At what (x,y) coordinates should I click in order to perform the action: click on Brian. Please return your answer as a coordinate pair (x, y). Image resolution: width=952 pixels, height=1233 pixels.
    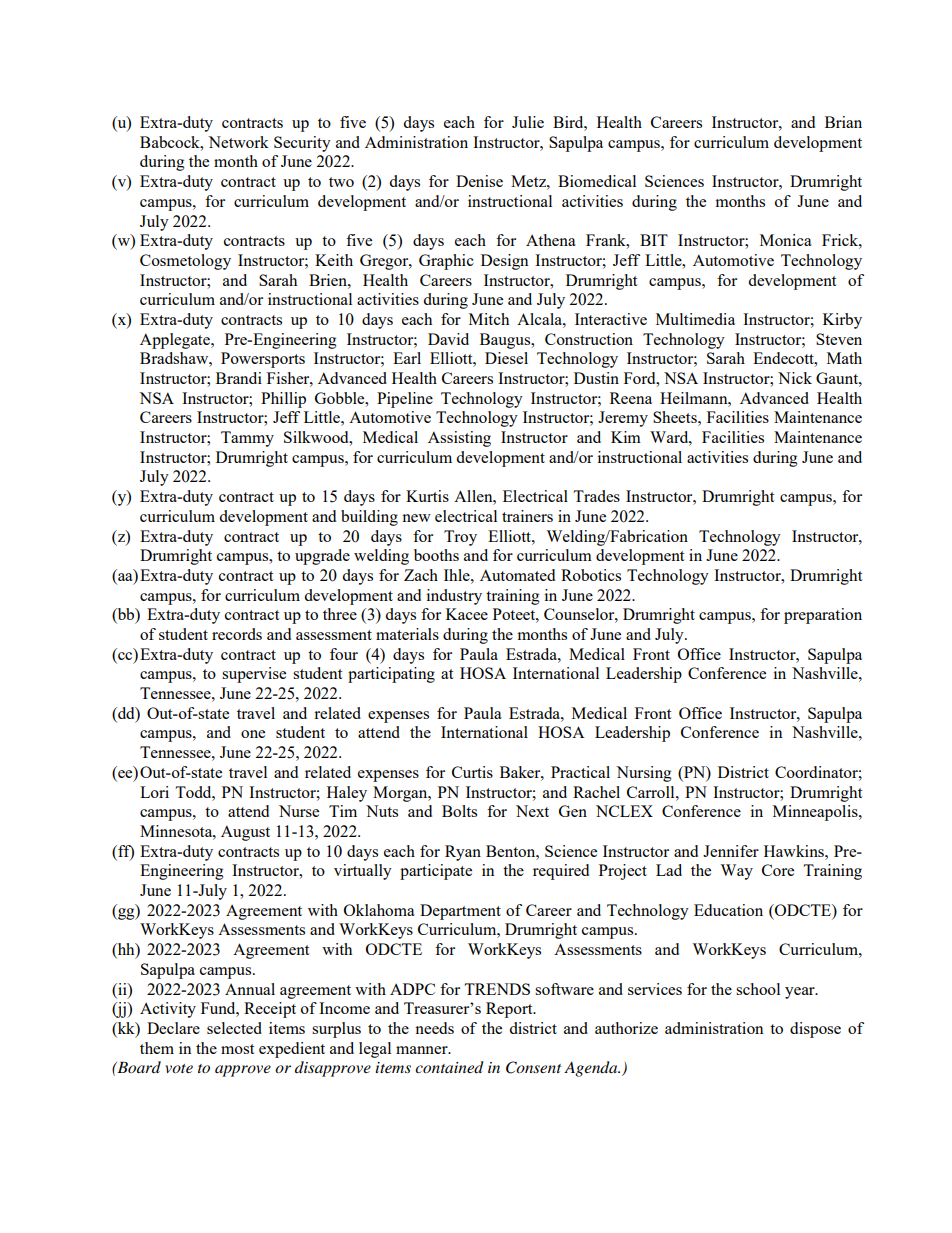
    Looking at the image, I should click on (843, 122).
